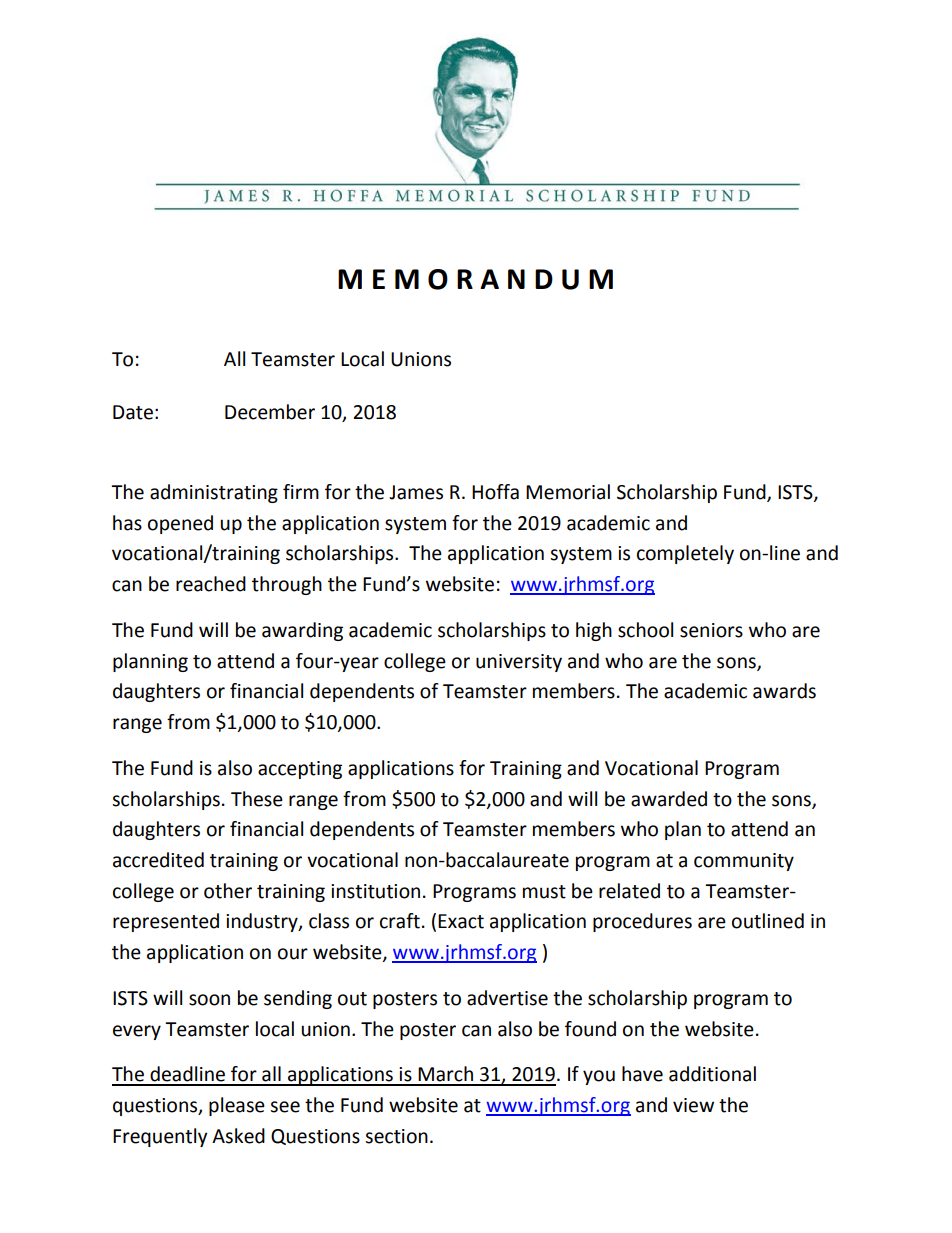 The height and width of the page is (1233, 952). Describe the element at coordinates (642, 922) in the page. I see `procedures` at that location.
